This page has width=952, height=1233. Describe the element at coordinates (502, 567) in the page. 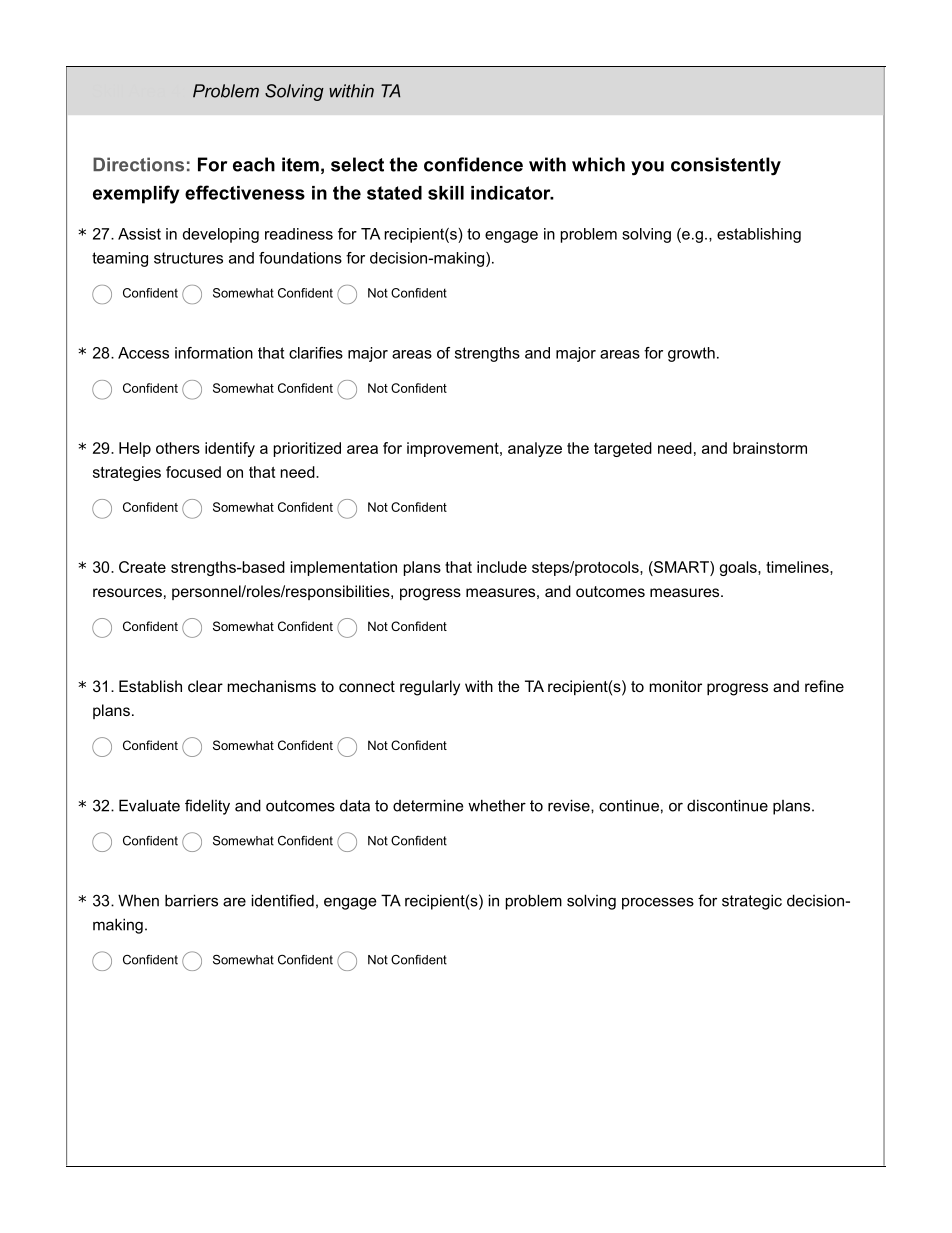

I see `include` at that location.
